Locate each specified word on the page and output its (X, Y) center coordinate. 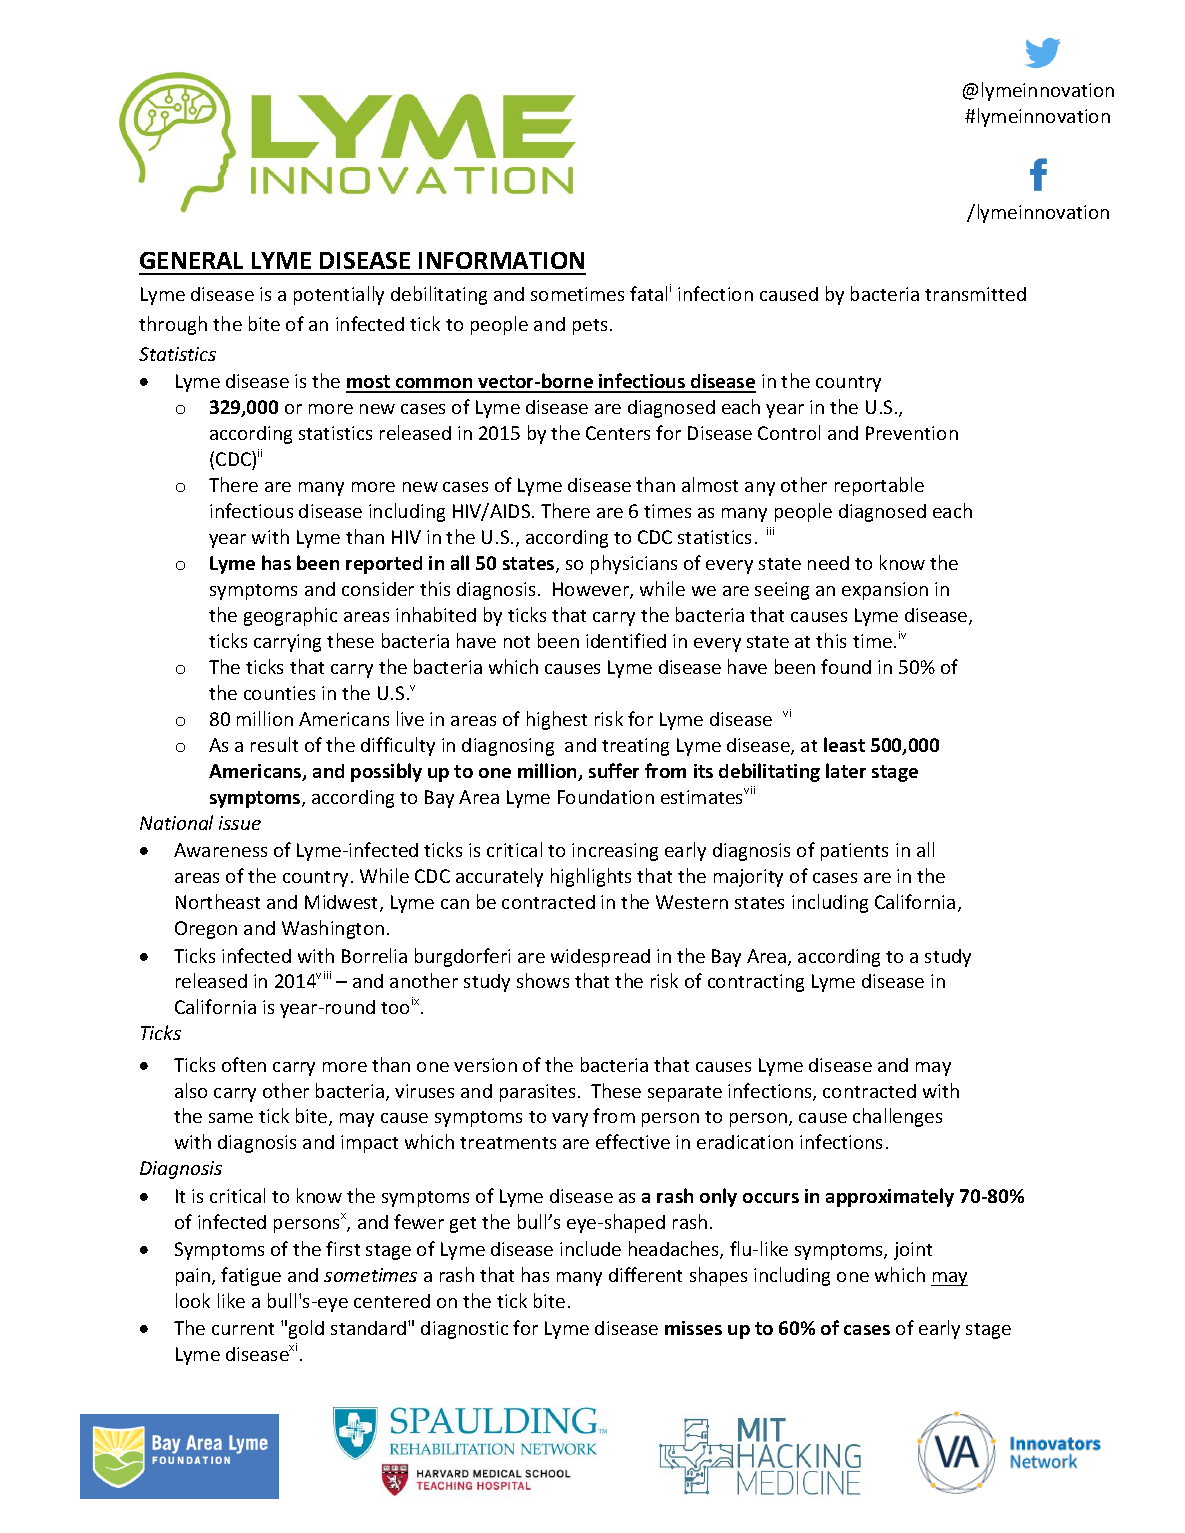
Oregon (206, 930)
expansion (885, 591)
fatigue (251, 1276)
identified (626, 640)
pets (590, 327)
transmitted (975, 294)
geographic (290, 616)
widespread (600, 958)
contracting (756, 983)
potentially (339, 295)
